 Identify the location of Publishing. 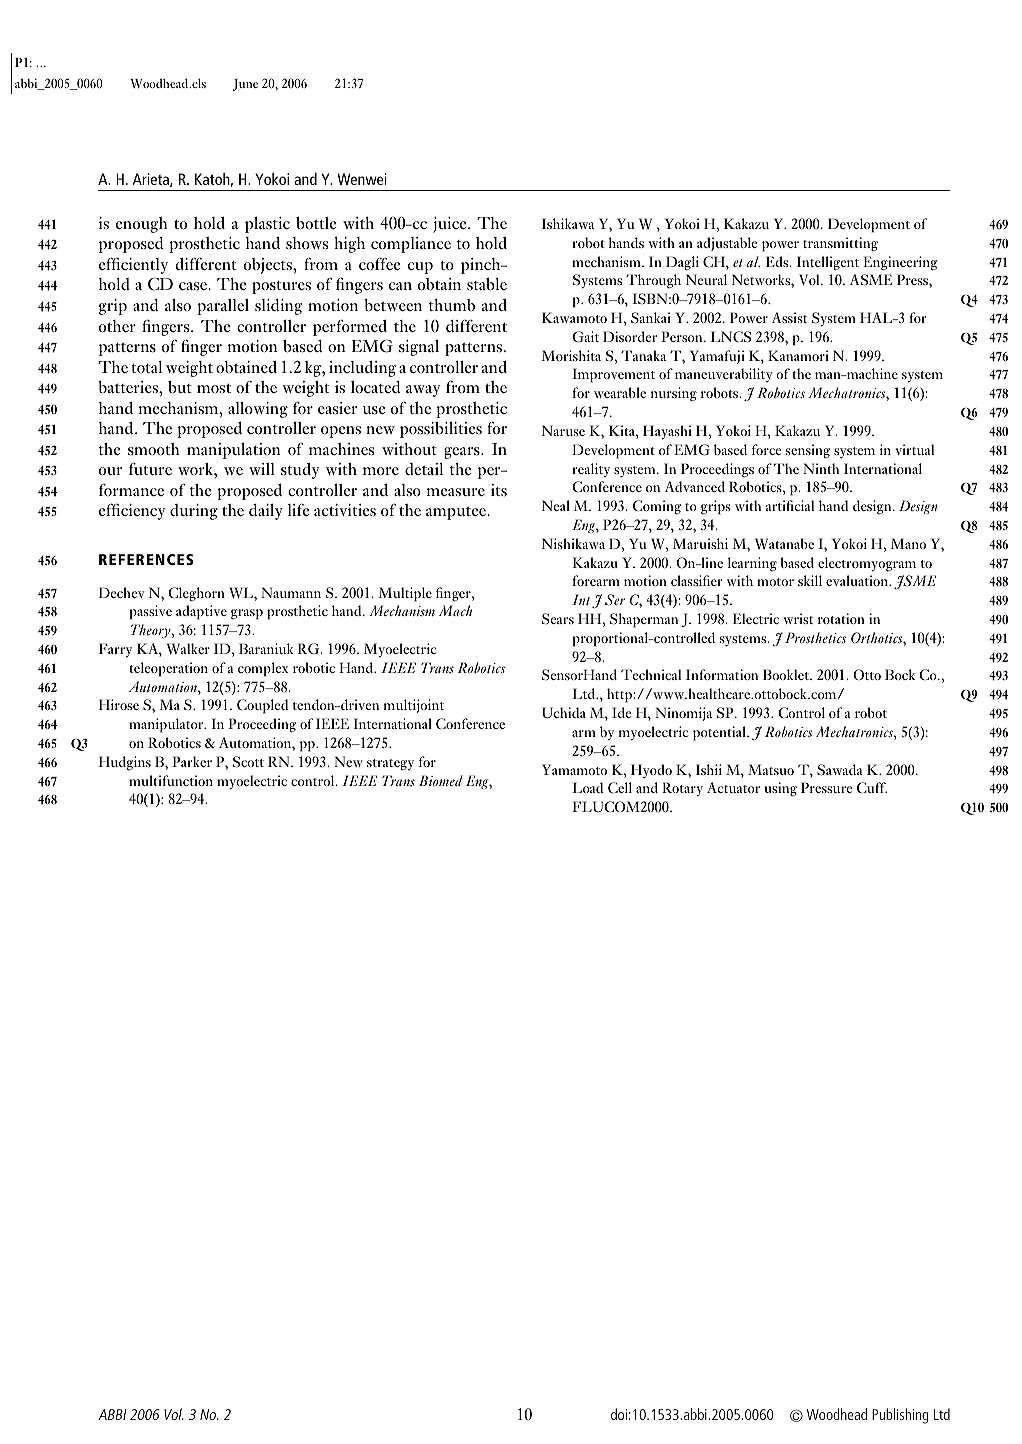
(900, 1416).
